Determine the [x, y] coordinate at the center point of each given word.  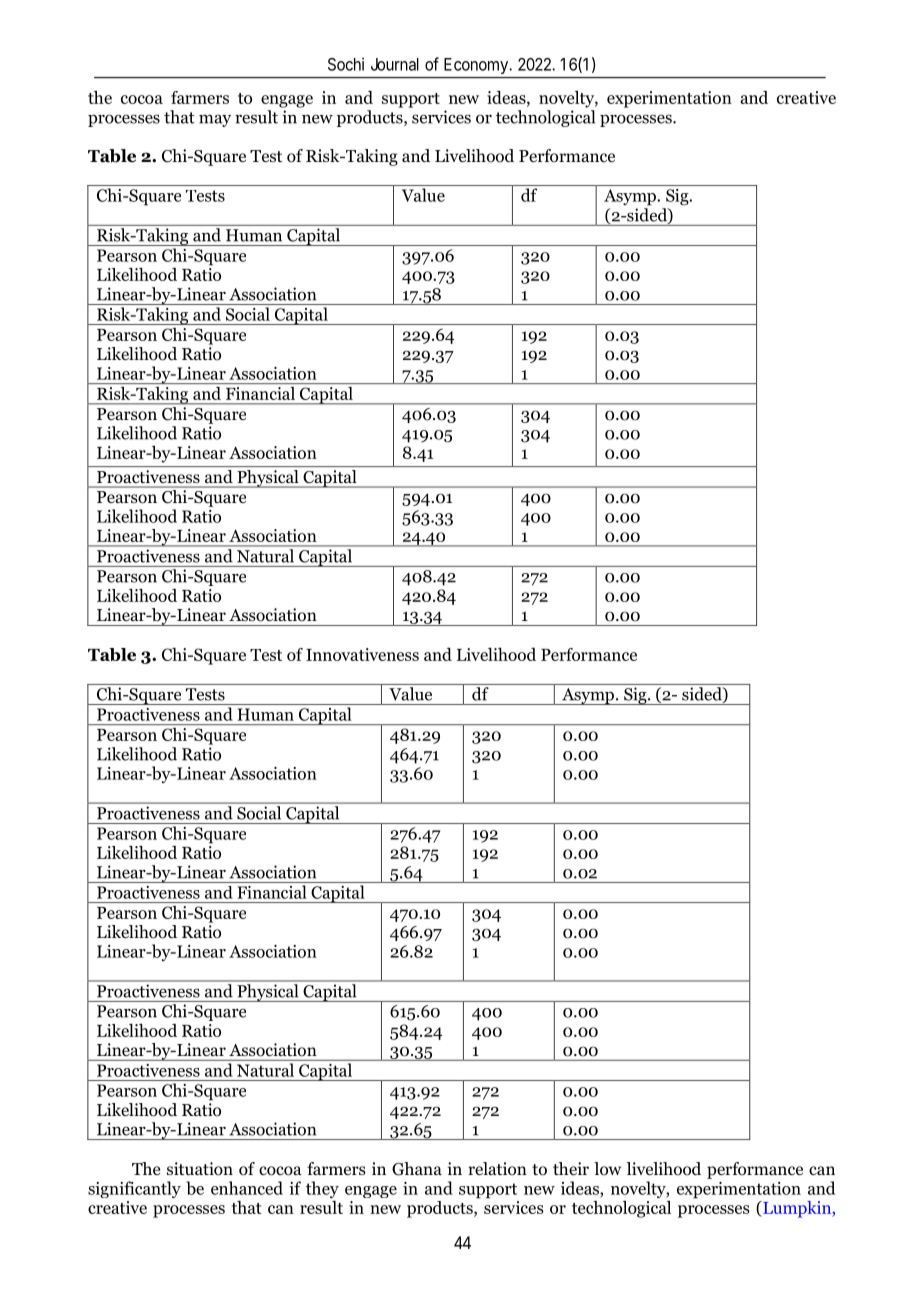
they [322, 1189]
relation [497, 1169]
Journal [395, 64]
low [607, 1169]
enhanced [247, 1188]
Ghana [417, 1169]
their [571, 1169]
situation [200, 1169]
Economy [477, 66]
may [215, 120]
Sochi [346, 64]
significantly [134, 1189]
